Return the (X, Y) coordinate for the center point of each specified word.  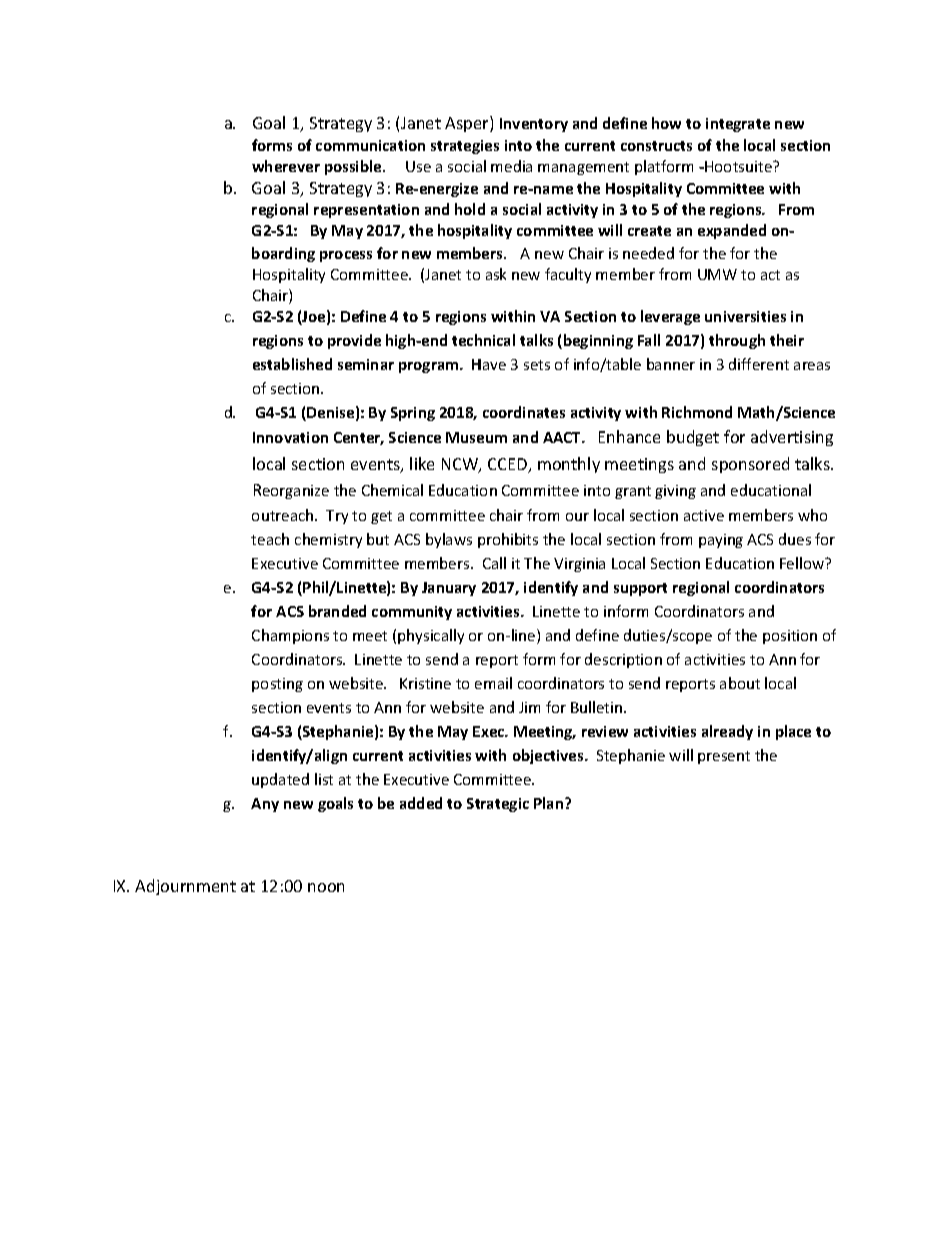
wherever (286, 166)
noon (326, 887)
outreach (284, 515)
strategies (465, 147)
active (704, 515)
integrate (738, 125)
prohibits (508, 540)
